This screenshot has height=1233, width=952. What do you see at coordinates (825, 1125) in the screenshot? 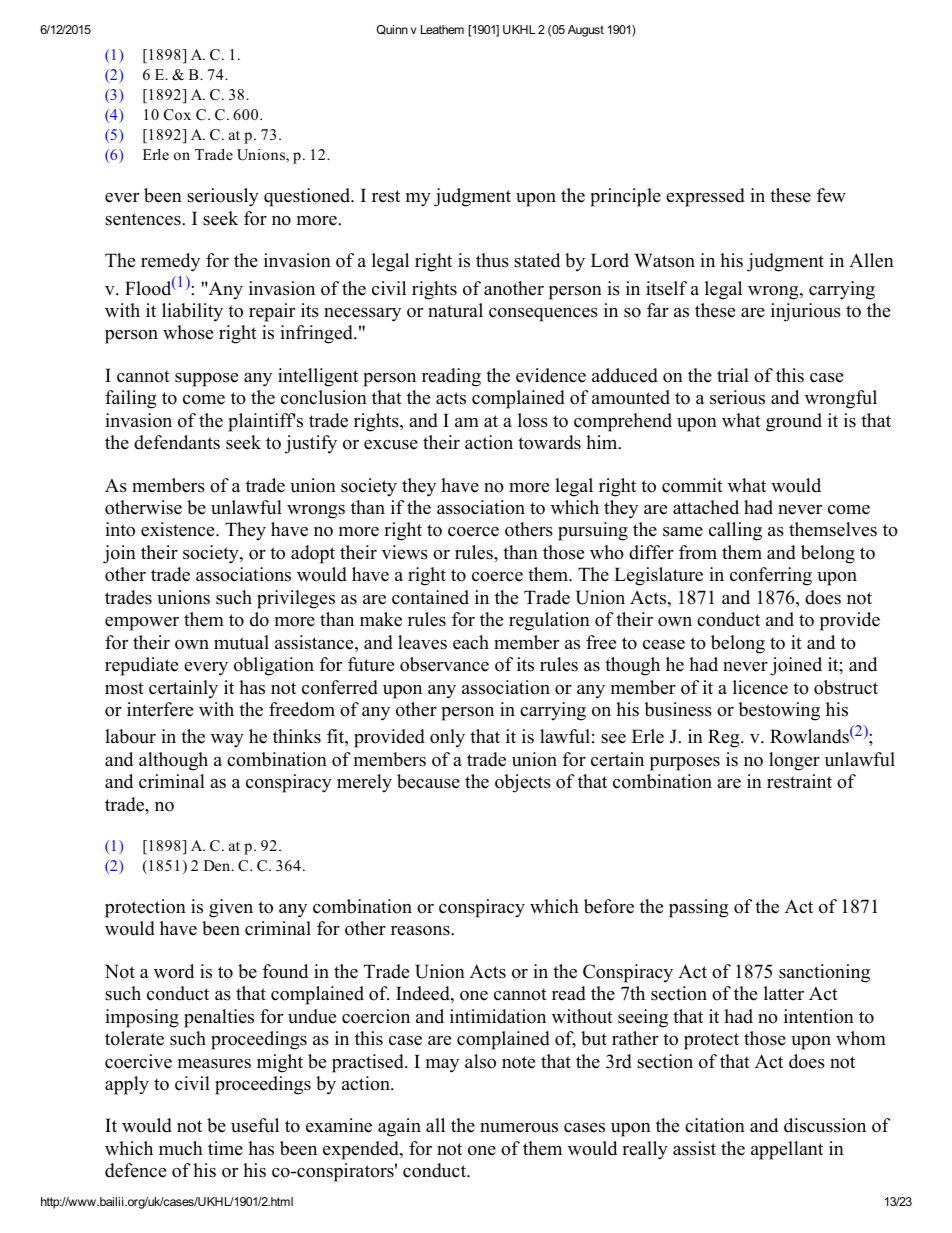
I see `discussion` at bounding box center [825, 1125].
